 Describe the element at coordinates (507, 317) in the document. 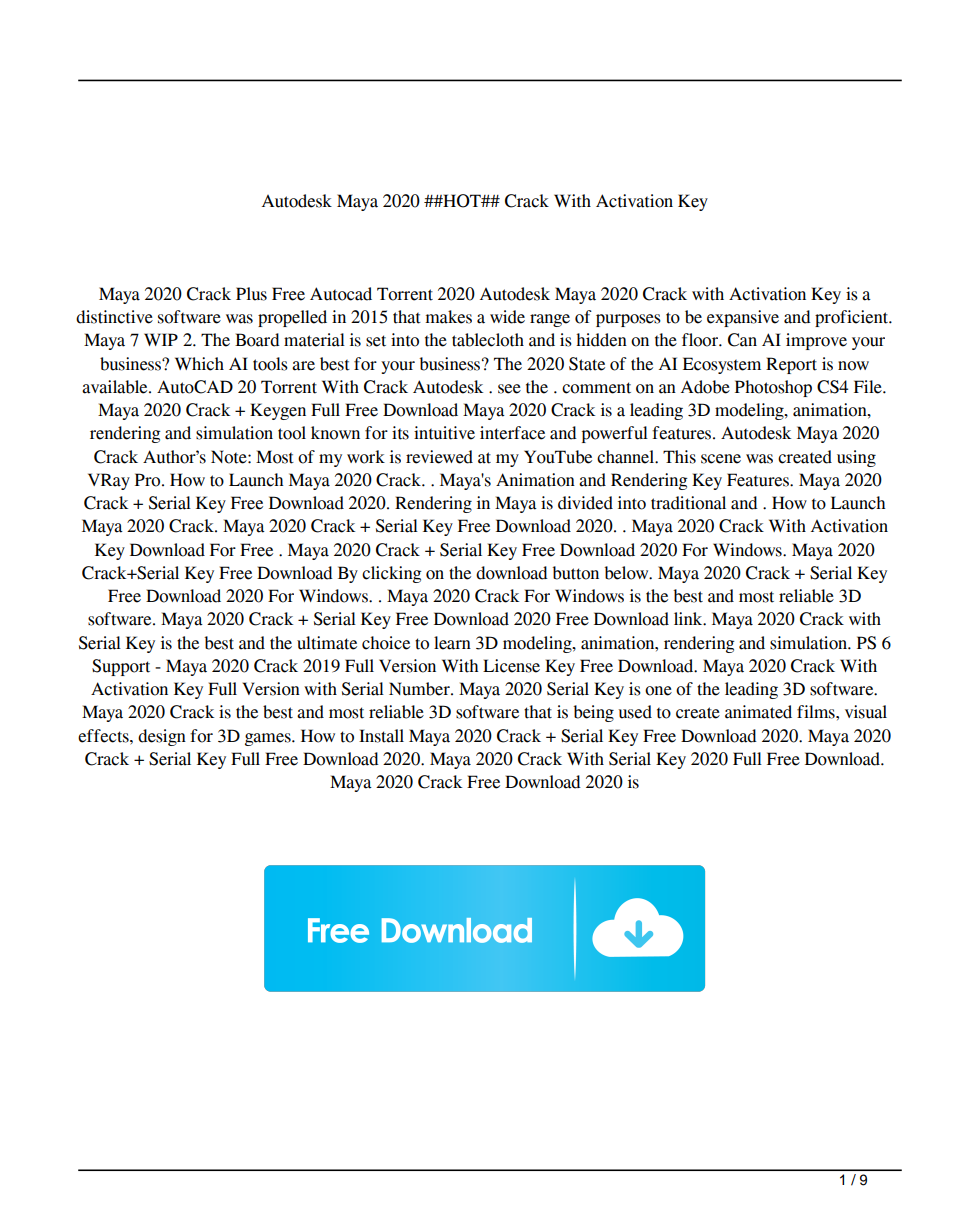

I see `wide` at that location.
